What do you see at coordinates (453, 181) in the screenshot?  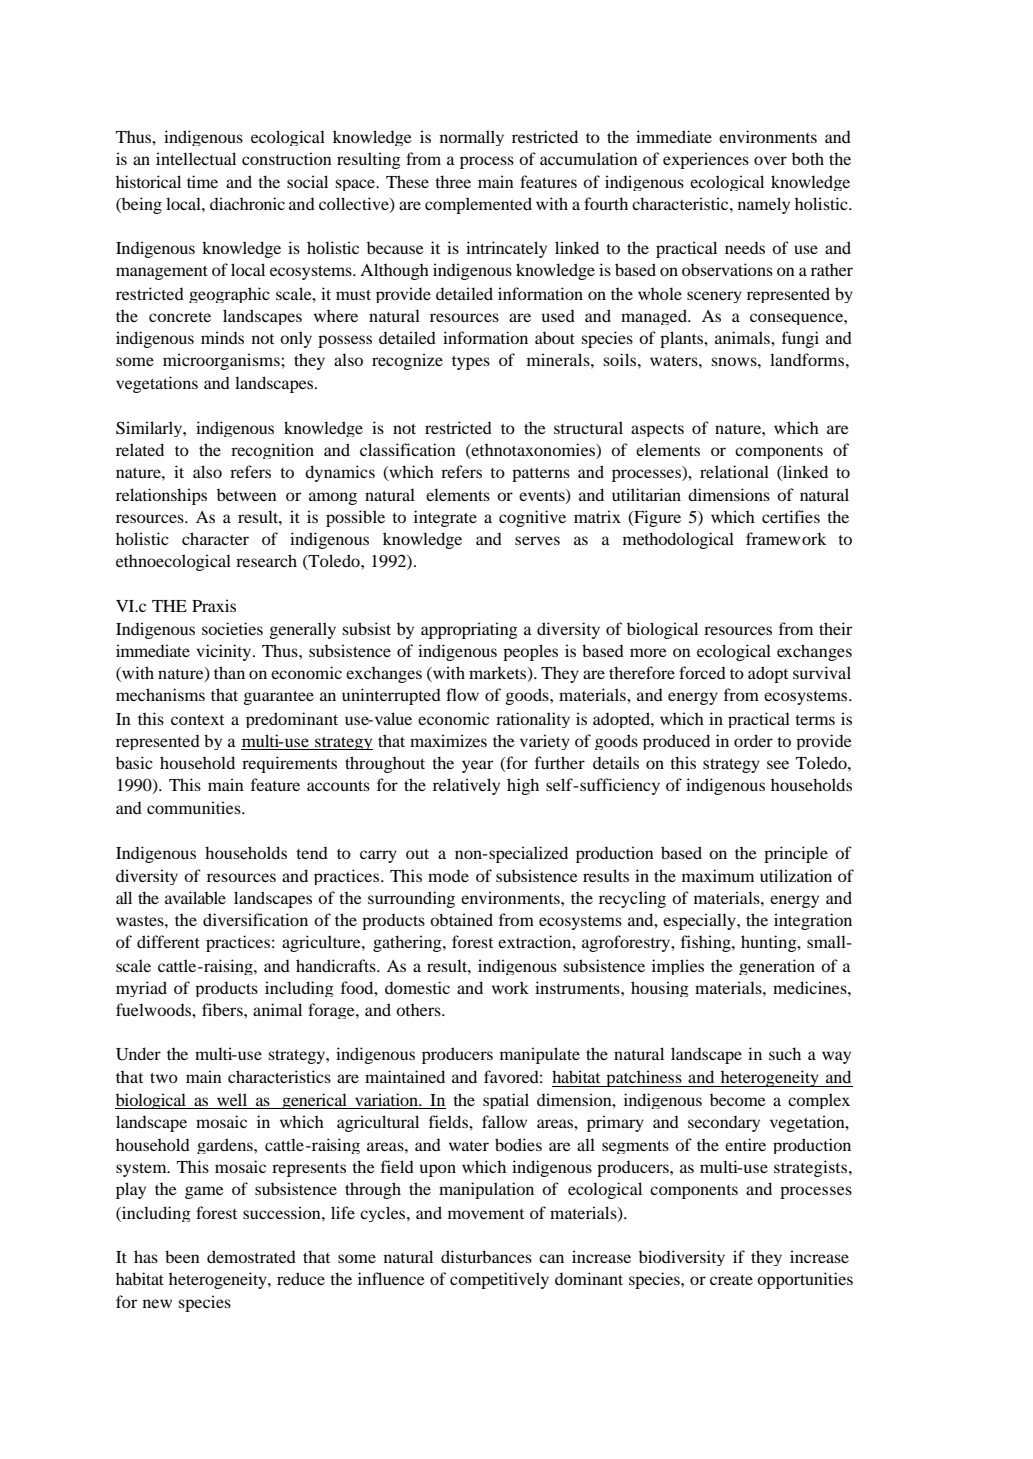 I see `three` at bounding box center [453, 181].
